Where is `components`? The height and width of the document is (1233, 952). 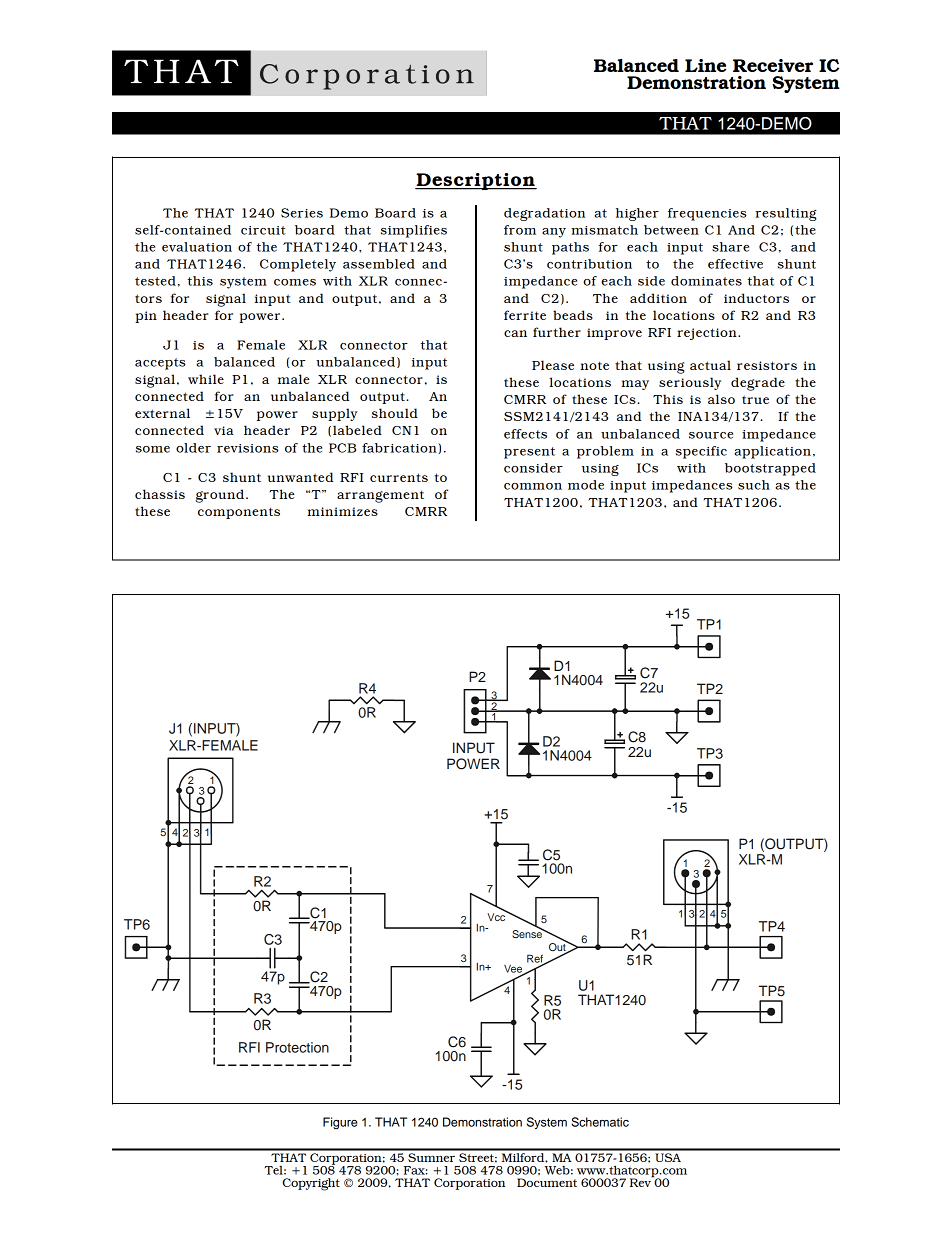
components is located at coordinates (239, 513).
